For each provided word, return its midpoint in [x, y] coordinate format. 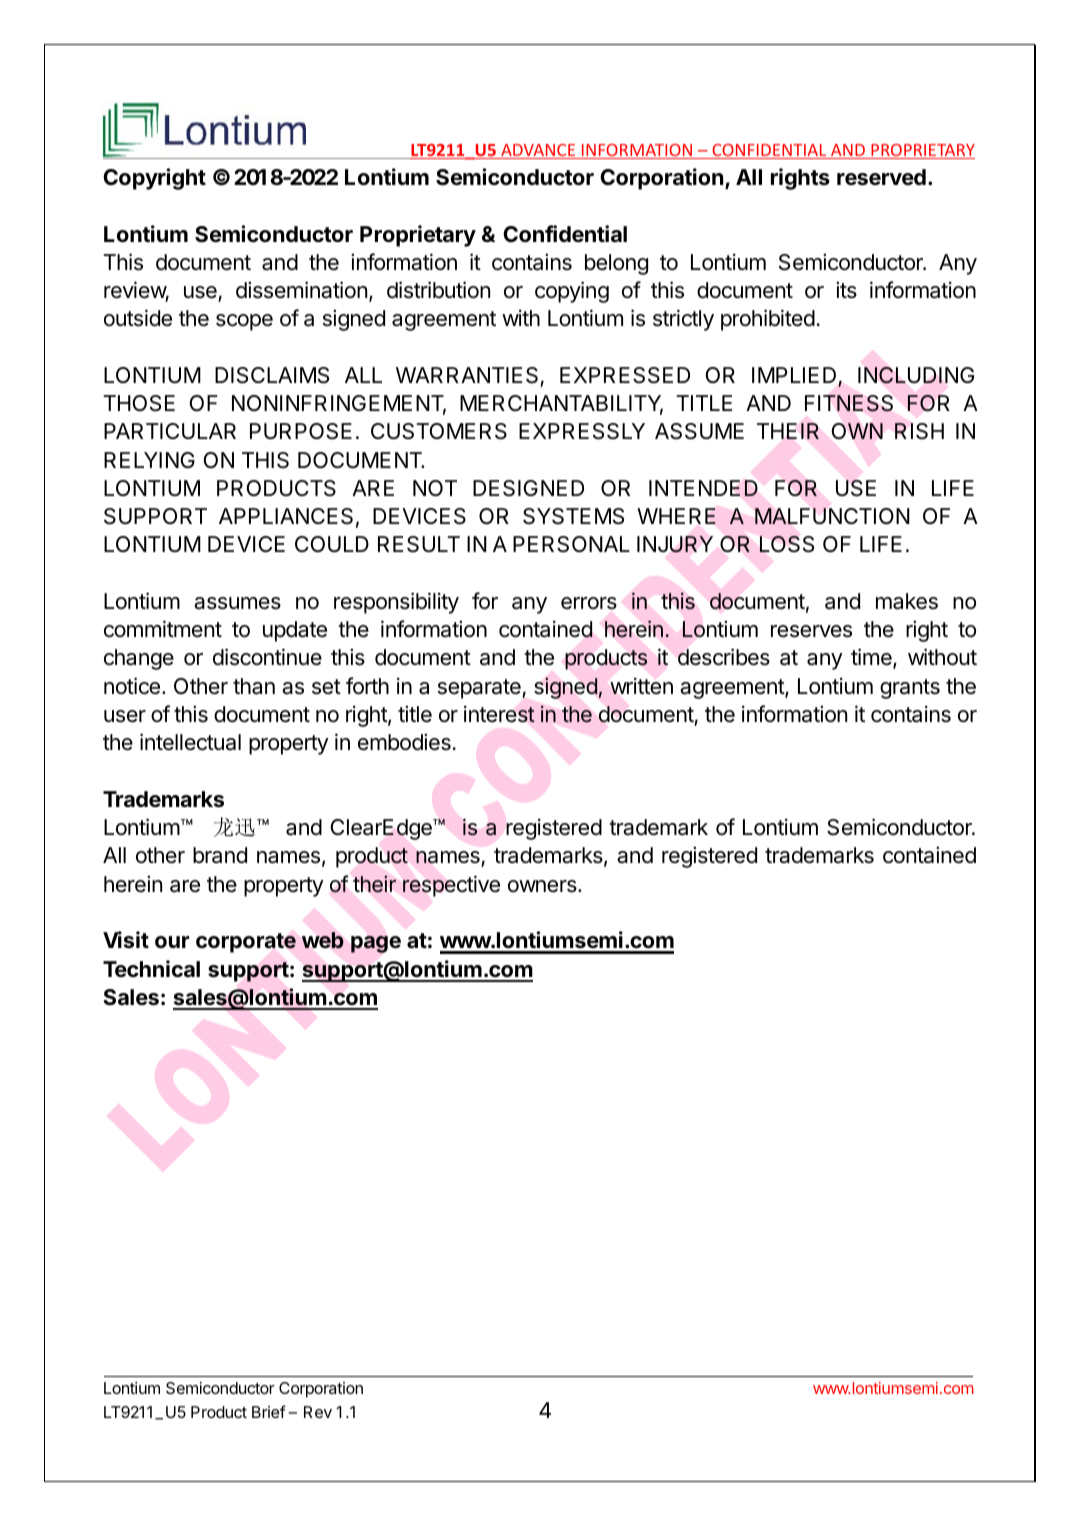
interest [499, 714]
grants [910, 689]
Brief [269, 1411]
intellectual [190, 742]
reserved [881, 177]
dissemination [301, 290]
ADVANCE [538, 151]
